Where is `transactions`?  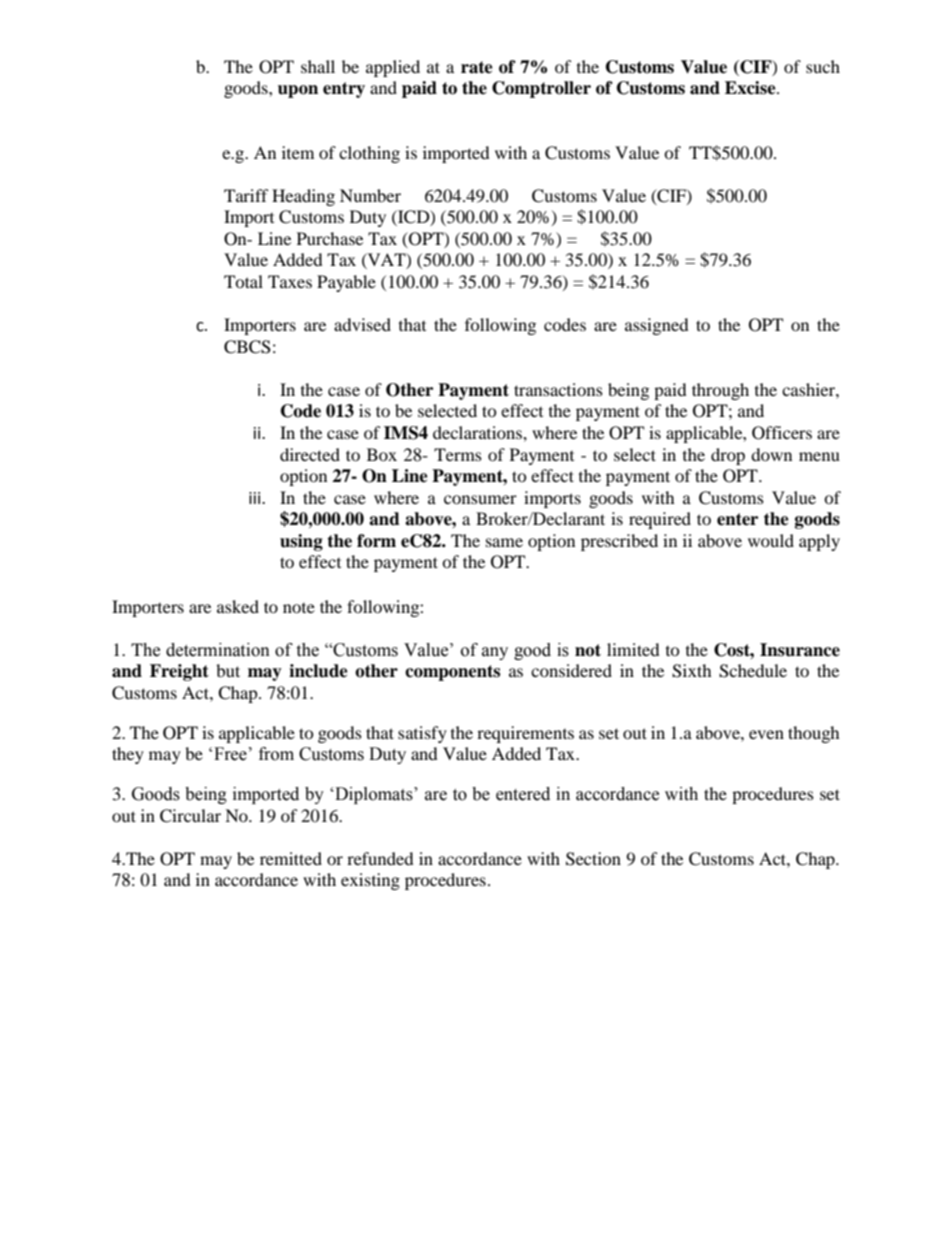 transactions is located at coordinates (558, 389).
